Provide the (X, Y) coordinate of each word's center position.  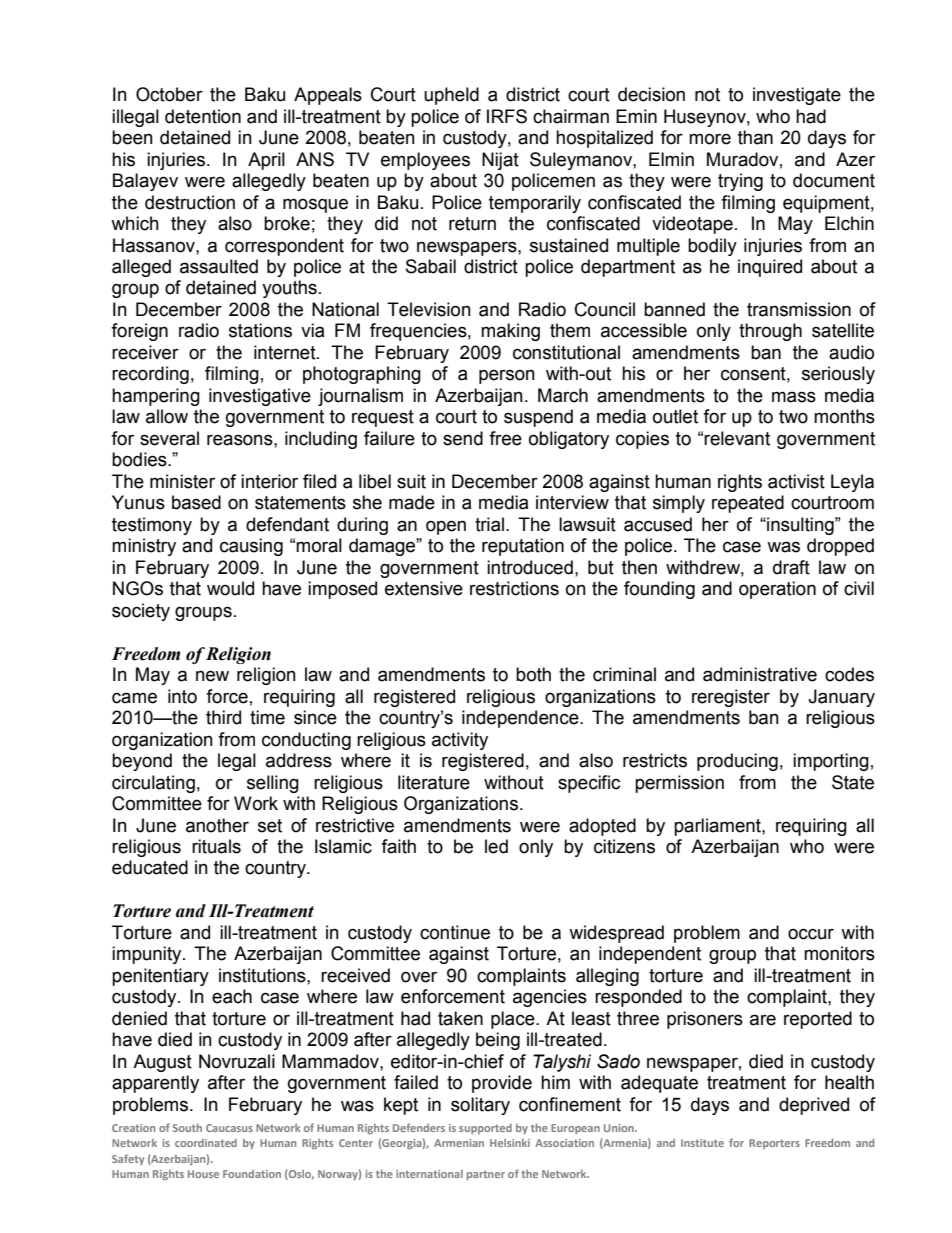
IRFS (507, 116)
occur (811, 934)
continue (455, 932)
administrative (760, 674)
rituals (216, 846)
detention (203, 116)
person (507, 376)
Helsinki (510, 1143)
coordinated (206, 1143)
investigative (260, 397)
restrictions (514, 588)
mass (794, 397)
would (230, 588)
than (755, 137)
